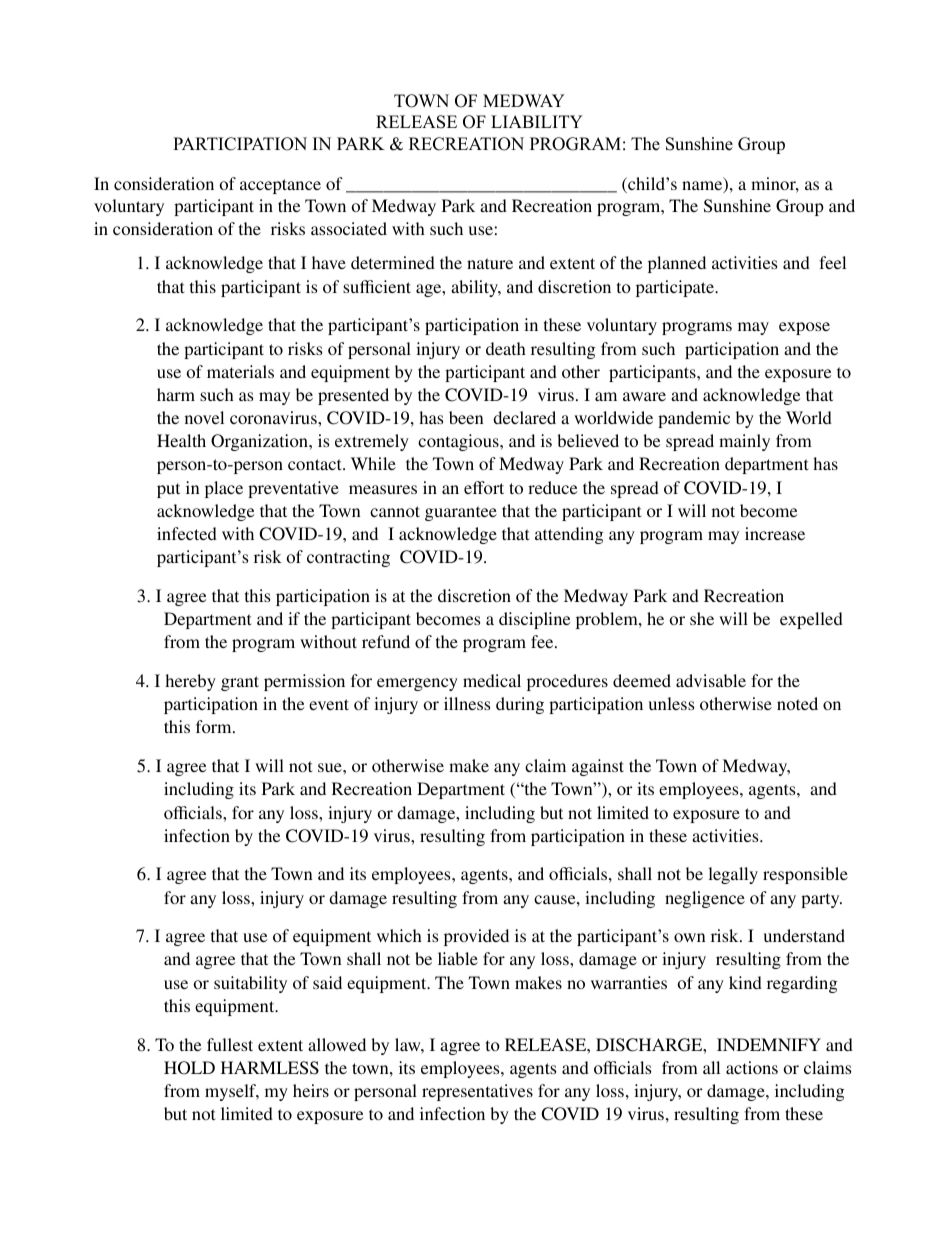  Describe the element at coordinates (477, 1092) in the screenshot. I see `representatives` at that location.
